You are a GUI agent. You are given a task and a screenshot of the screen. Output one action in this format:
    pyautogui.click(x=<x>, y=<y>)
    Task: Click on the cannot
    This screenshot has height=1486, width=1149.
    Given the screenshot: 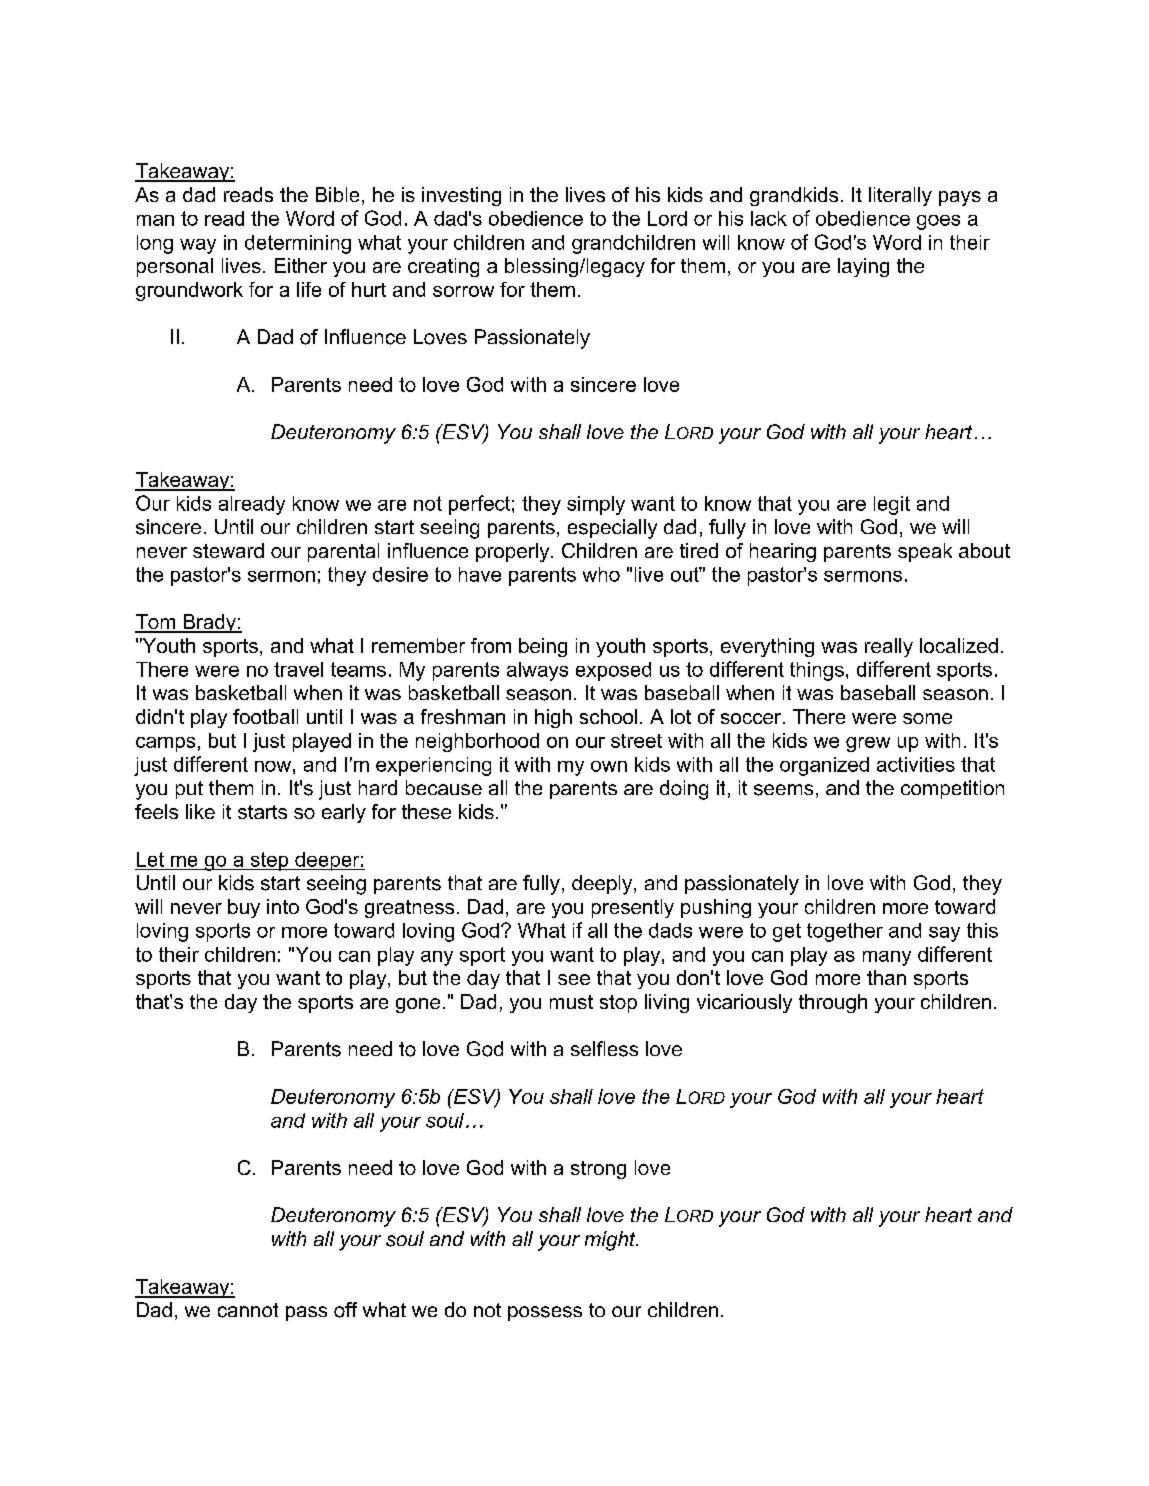 What is the action you would take?
    pyautogui.click(x=248, y=1310)
